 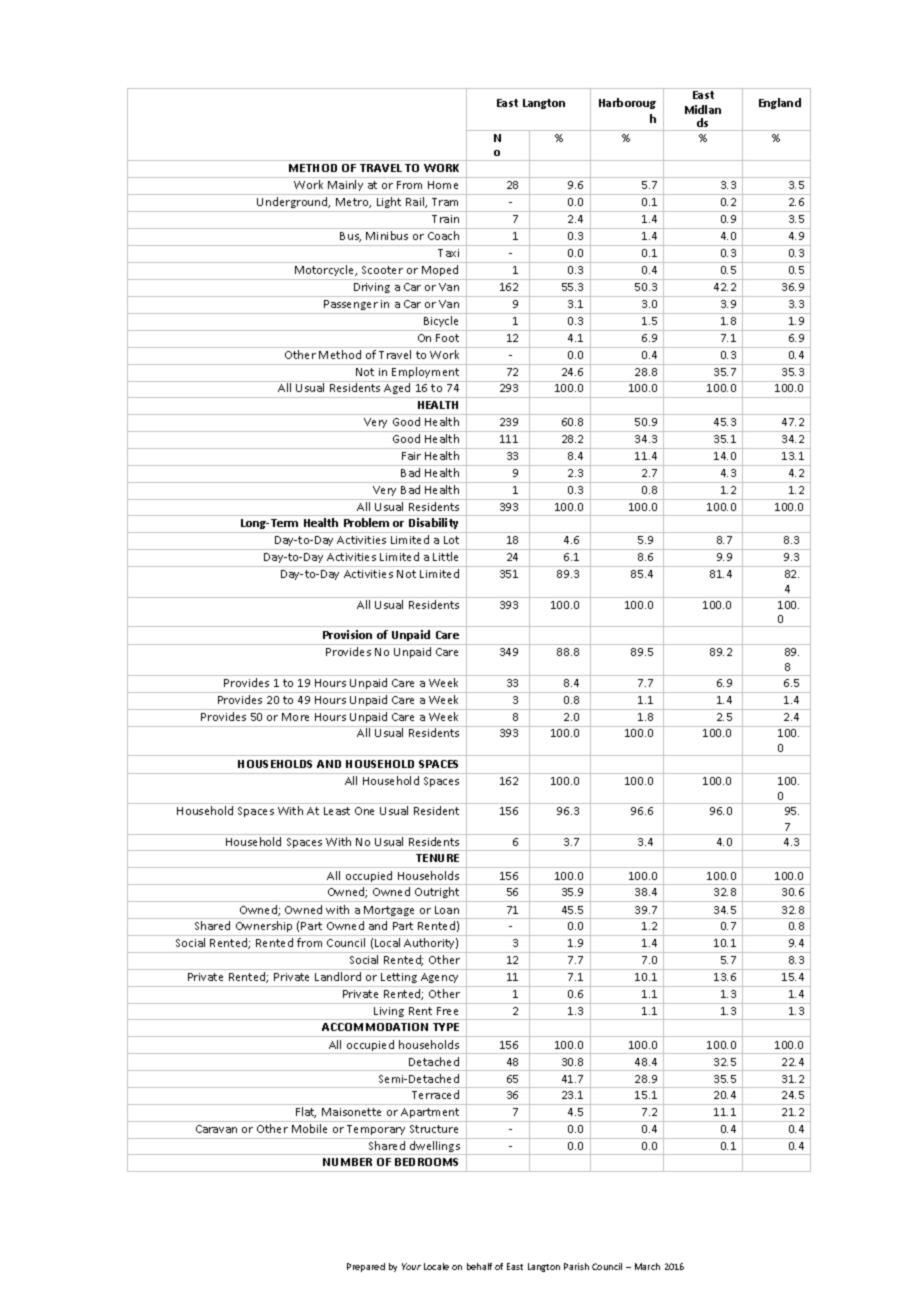 I want to click on Loan, so click(x=447, y=910).
